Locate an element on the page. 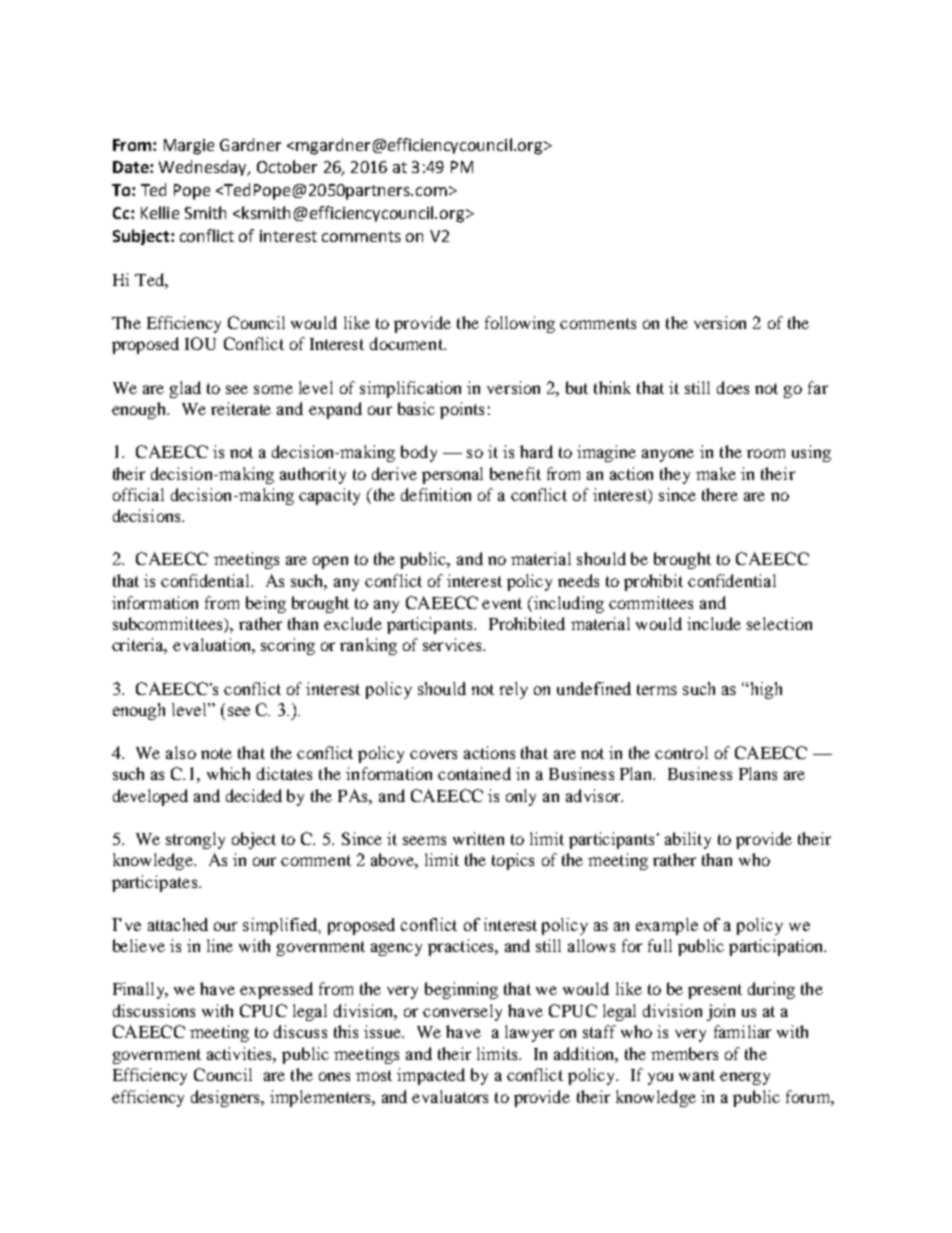  being is located at coordinates (266, 604).
